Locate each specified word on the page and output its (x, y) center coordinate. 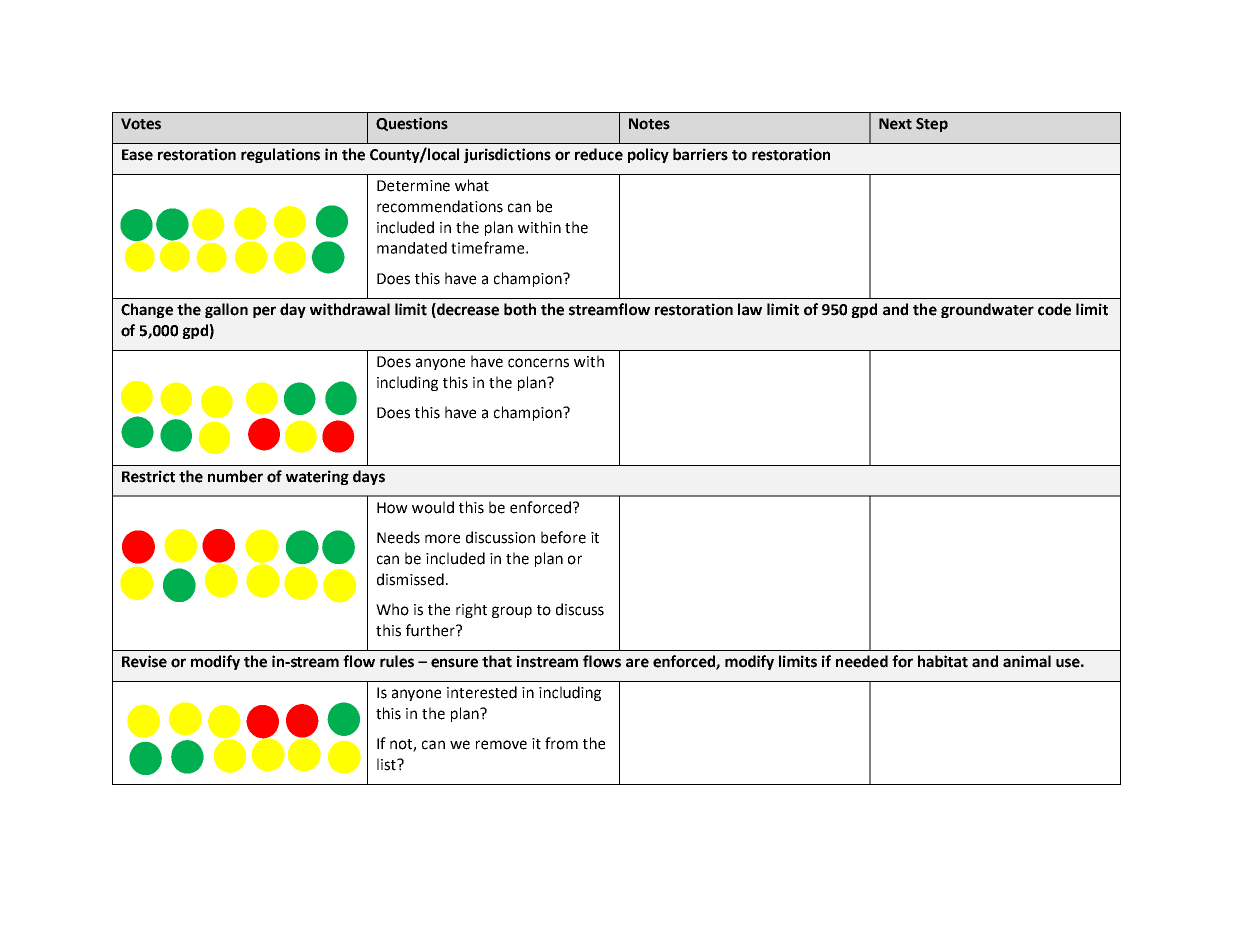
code (1054, 309)
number (235, 476)
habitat (943, 661)
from (561, 743)
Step (932, 125)
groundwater (987, 310)
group (512, 612)
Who (392, 609)
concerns (538, 363)
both (520, 309)
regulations (280, 155)
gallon (226, 310)
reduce (599, 154)
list (387, 764)
